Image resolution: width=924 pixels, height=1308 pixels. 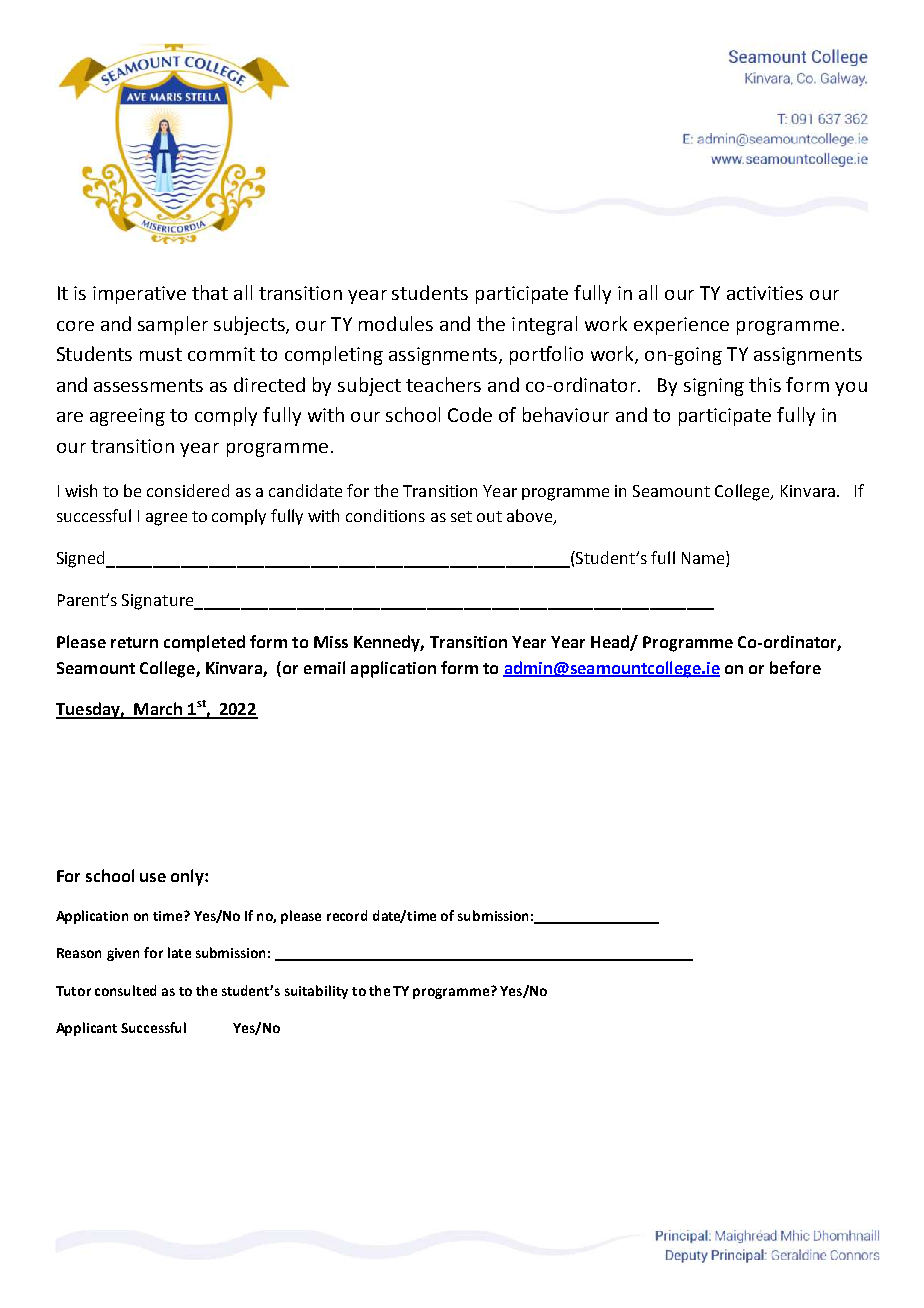 I want to click on sampler, so click(x=173, y=325).
